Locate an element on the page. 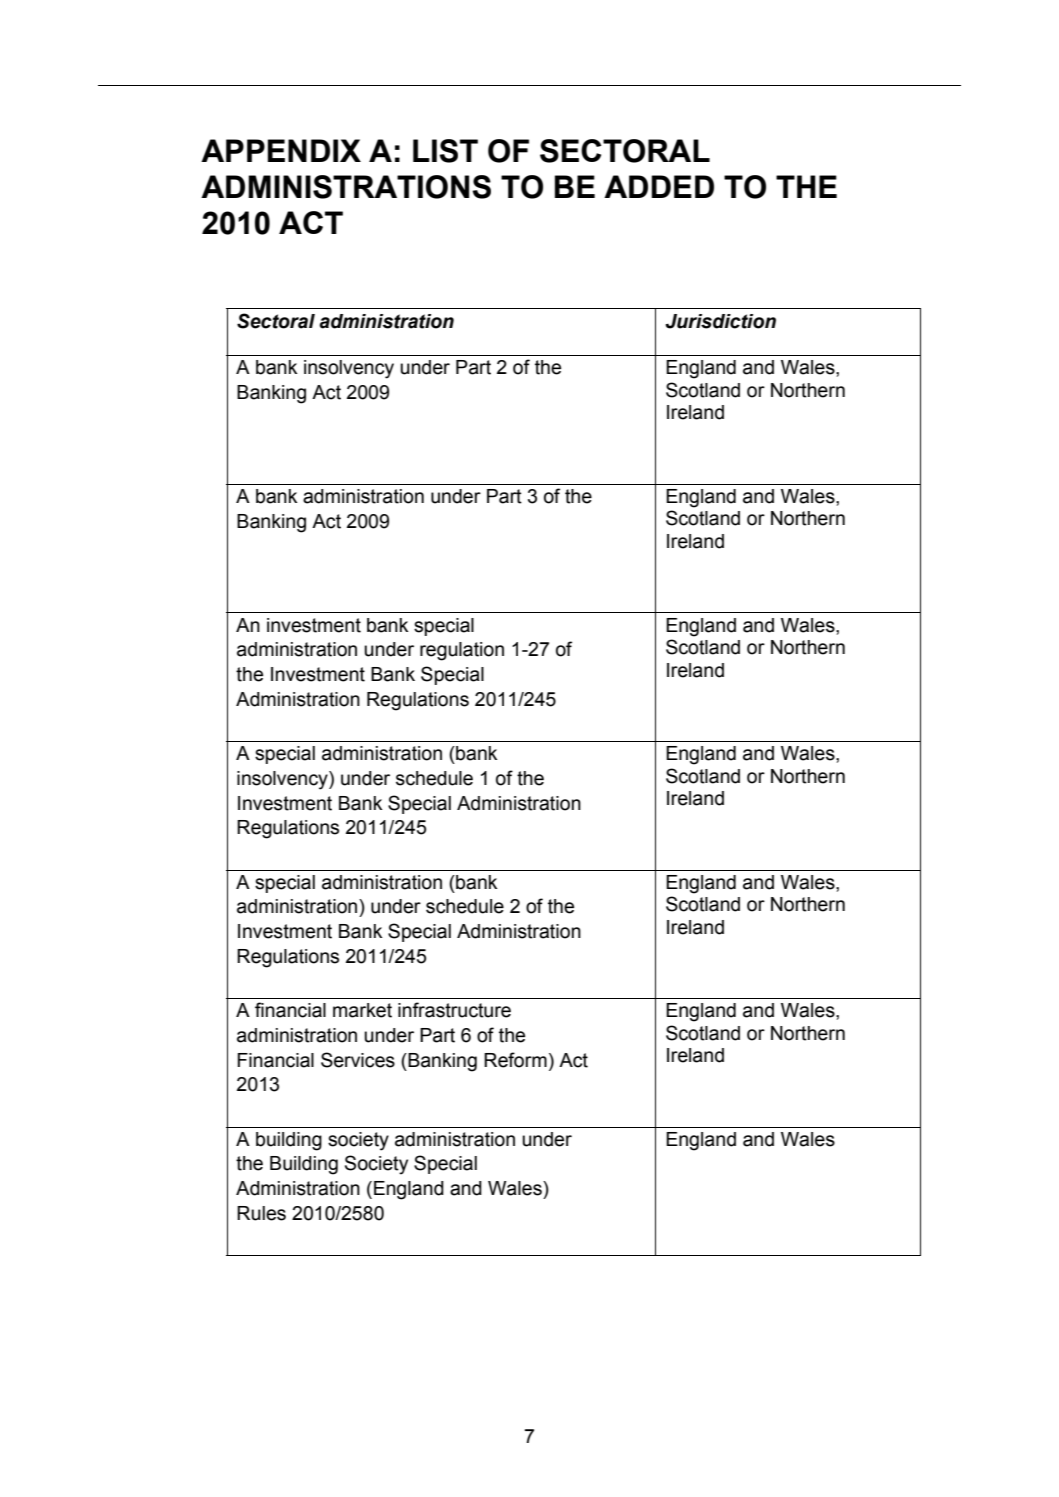  market is located at coordinates (362, 1010).
